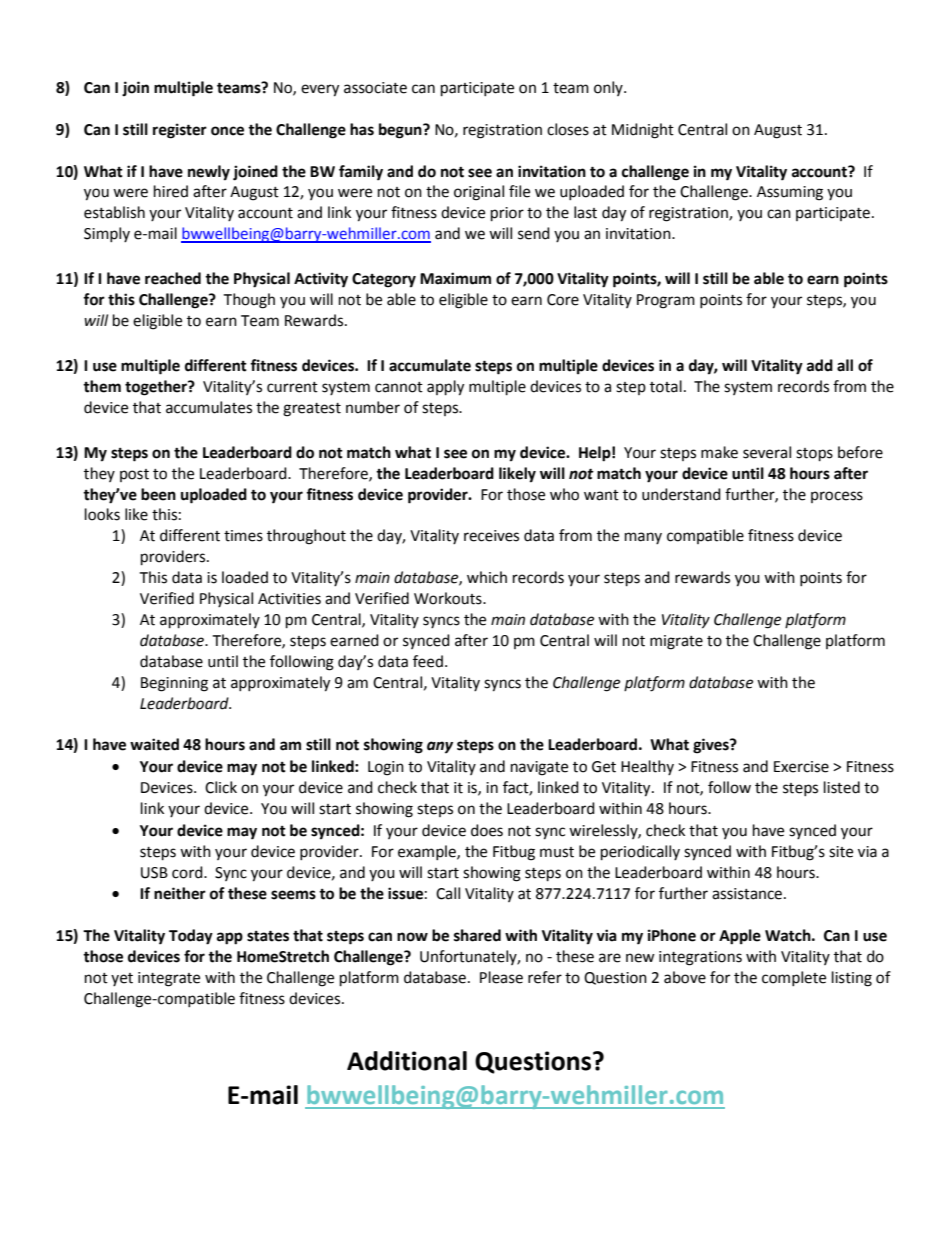 Image resolution: width=952 pixels, height=1233 pixels. What do you see at coordinates (134, 475) in the page?
I see `post` at bounding box center [134, 475].
